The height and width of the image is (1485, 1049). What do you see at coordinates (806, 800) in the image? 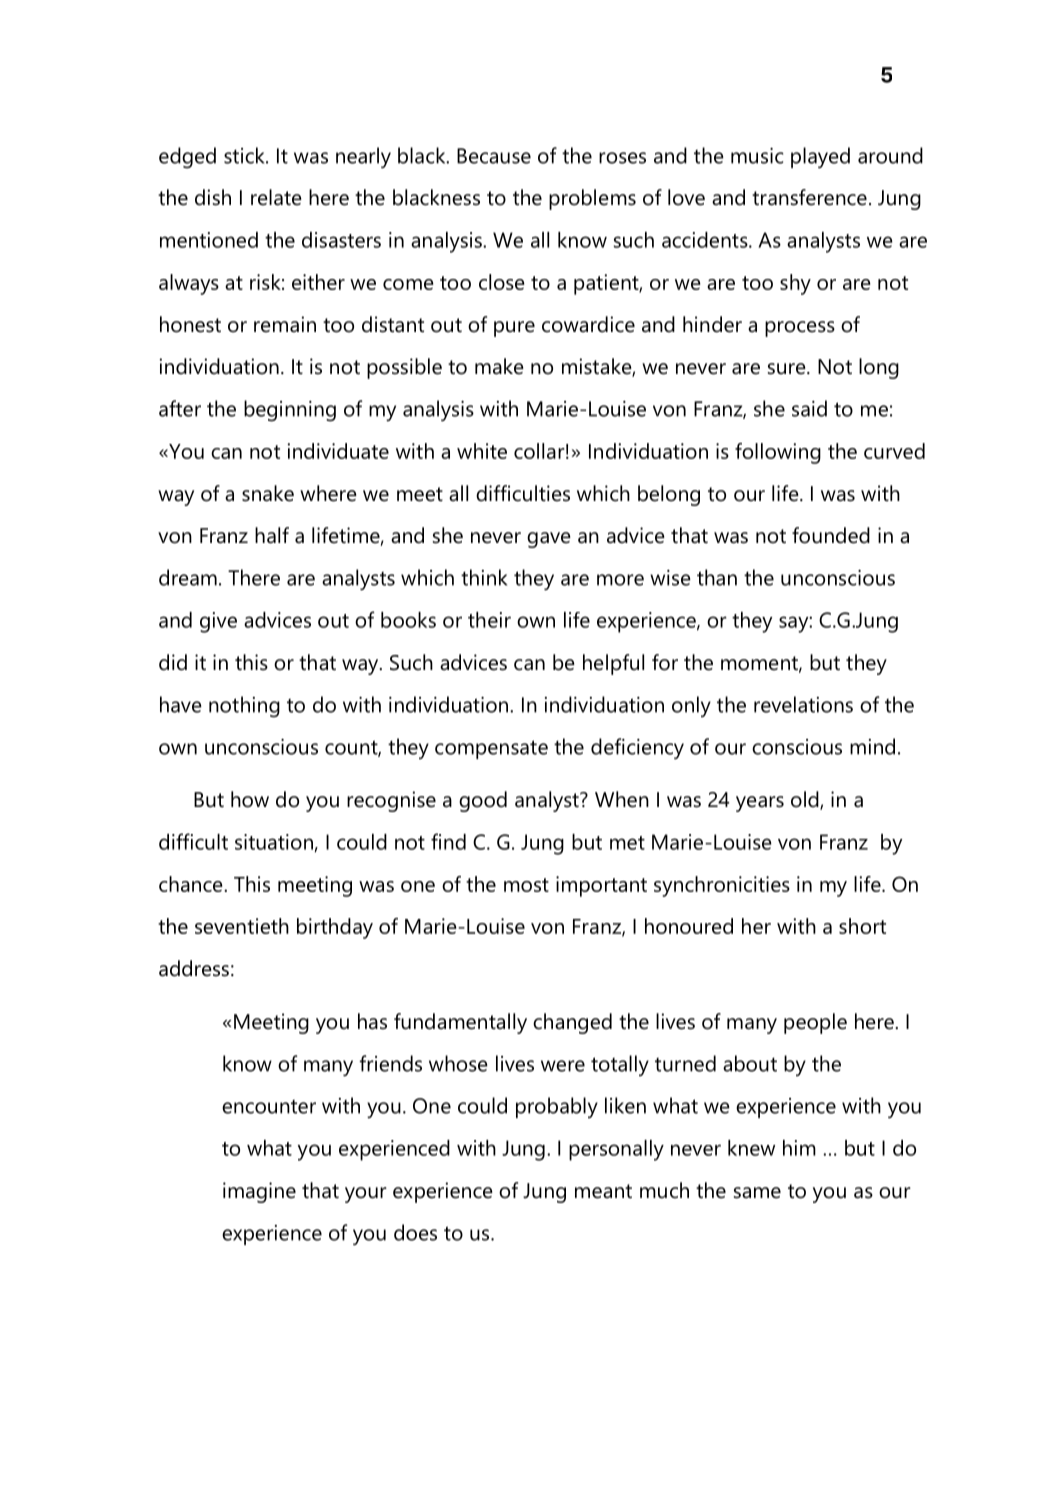
I see `old` at bounding box center [806, 800].
